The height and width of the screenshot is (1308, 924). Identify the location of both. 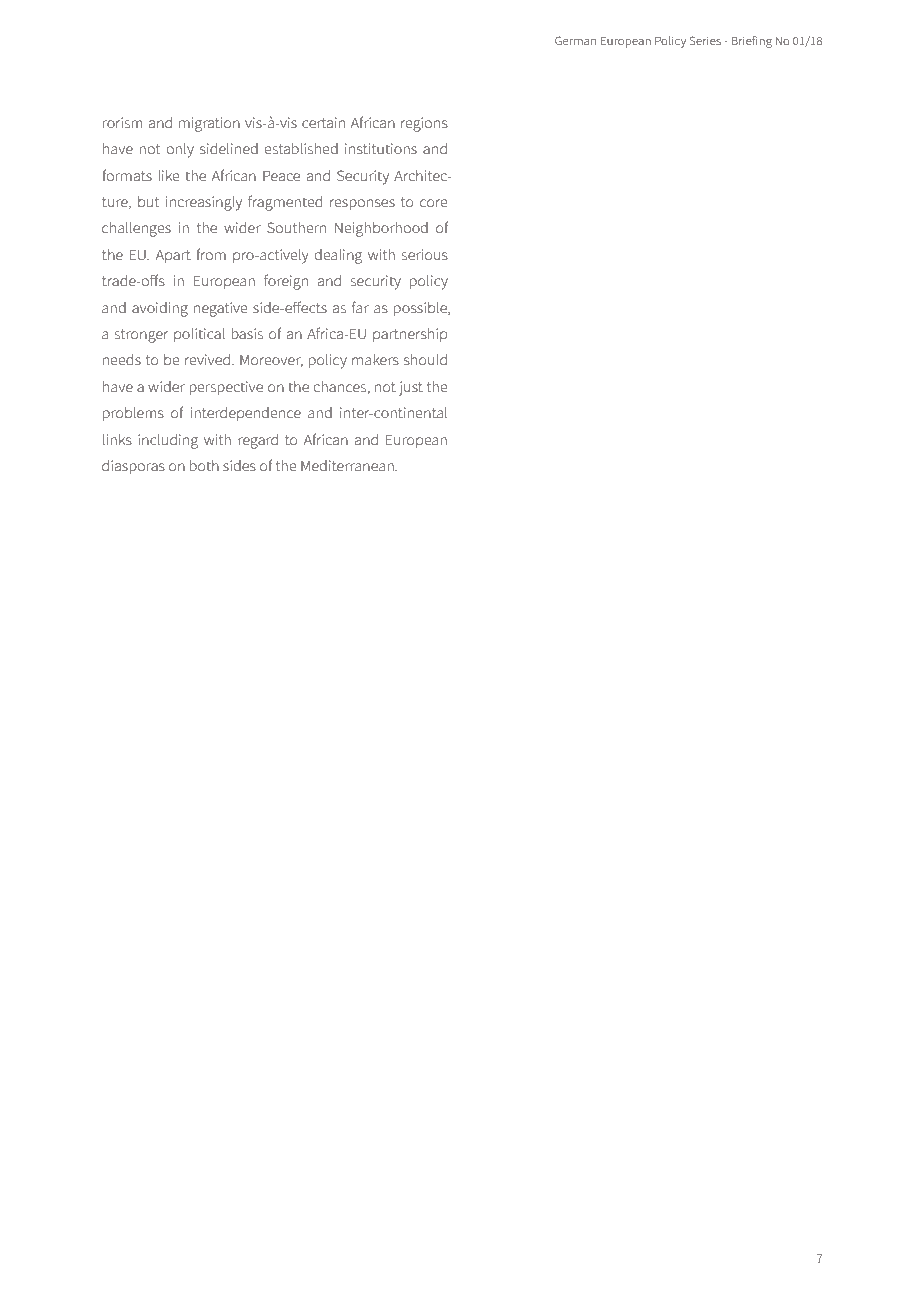
(204, 465).
